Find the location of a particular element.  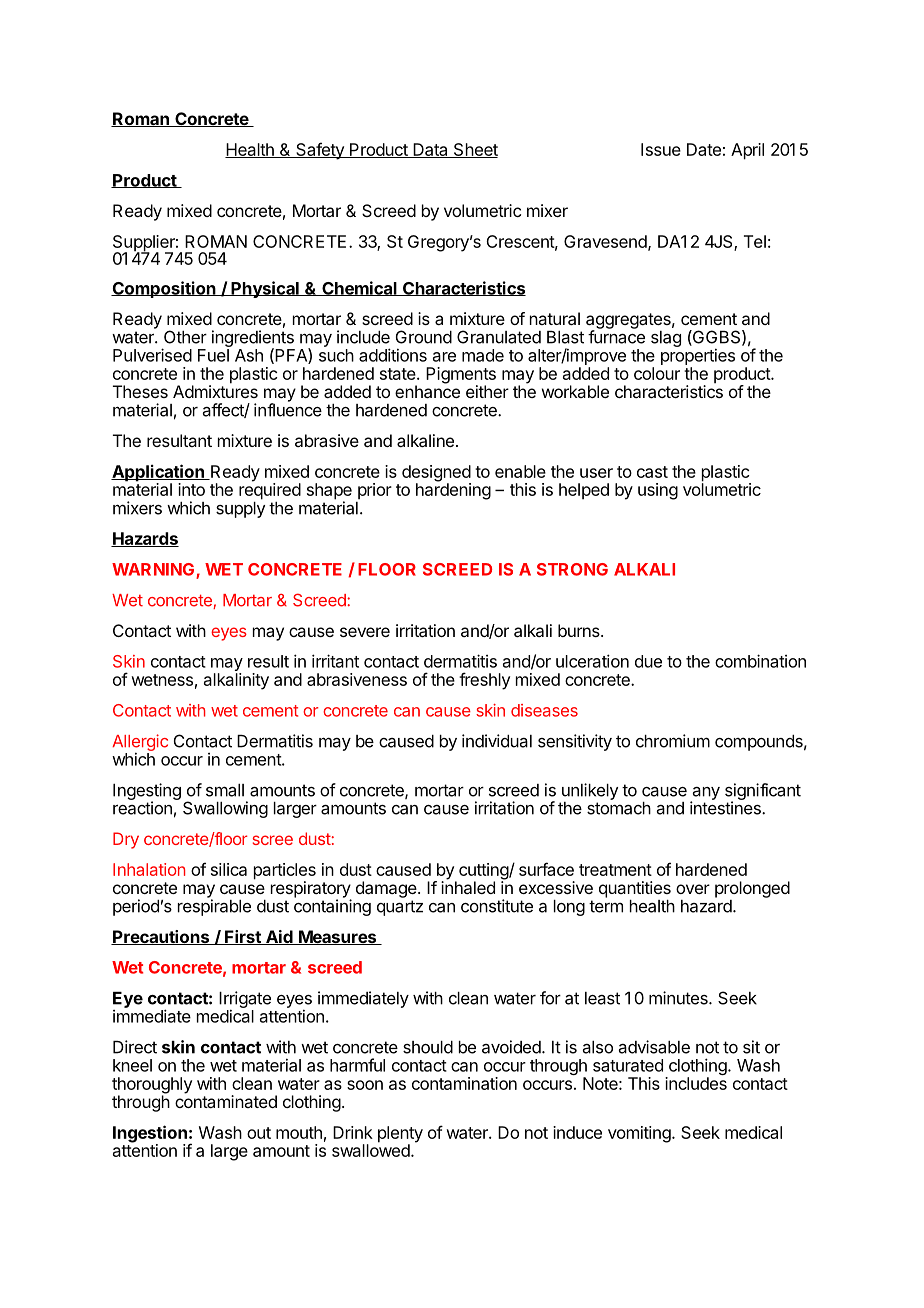

wetness is located at coordinates (162, 680).
